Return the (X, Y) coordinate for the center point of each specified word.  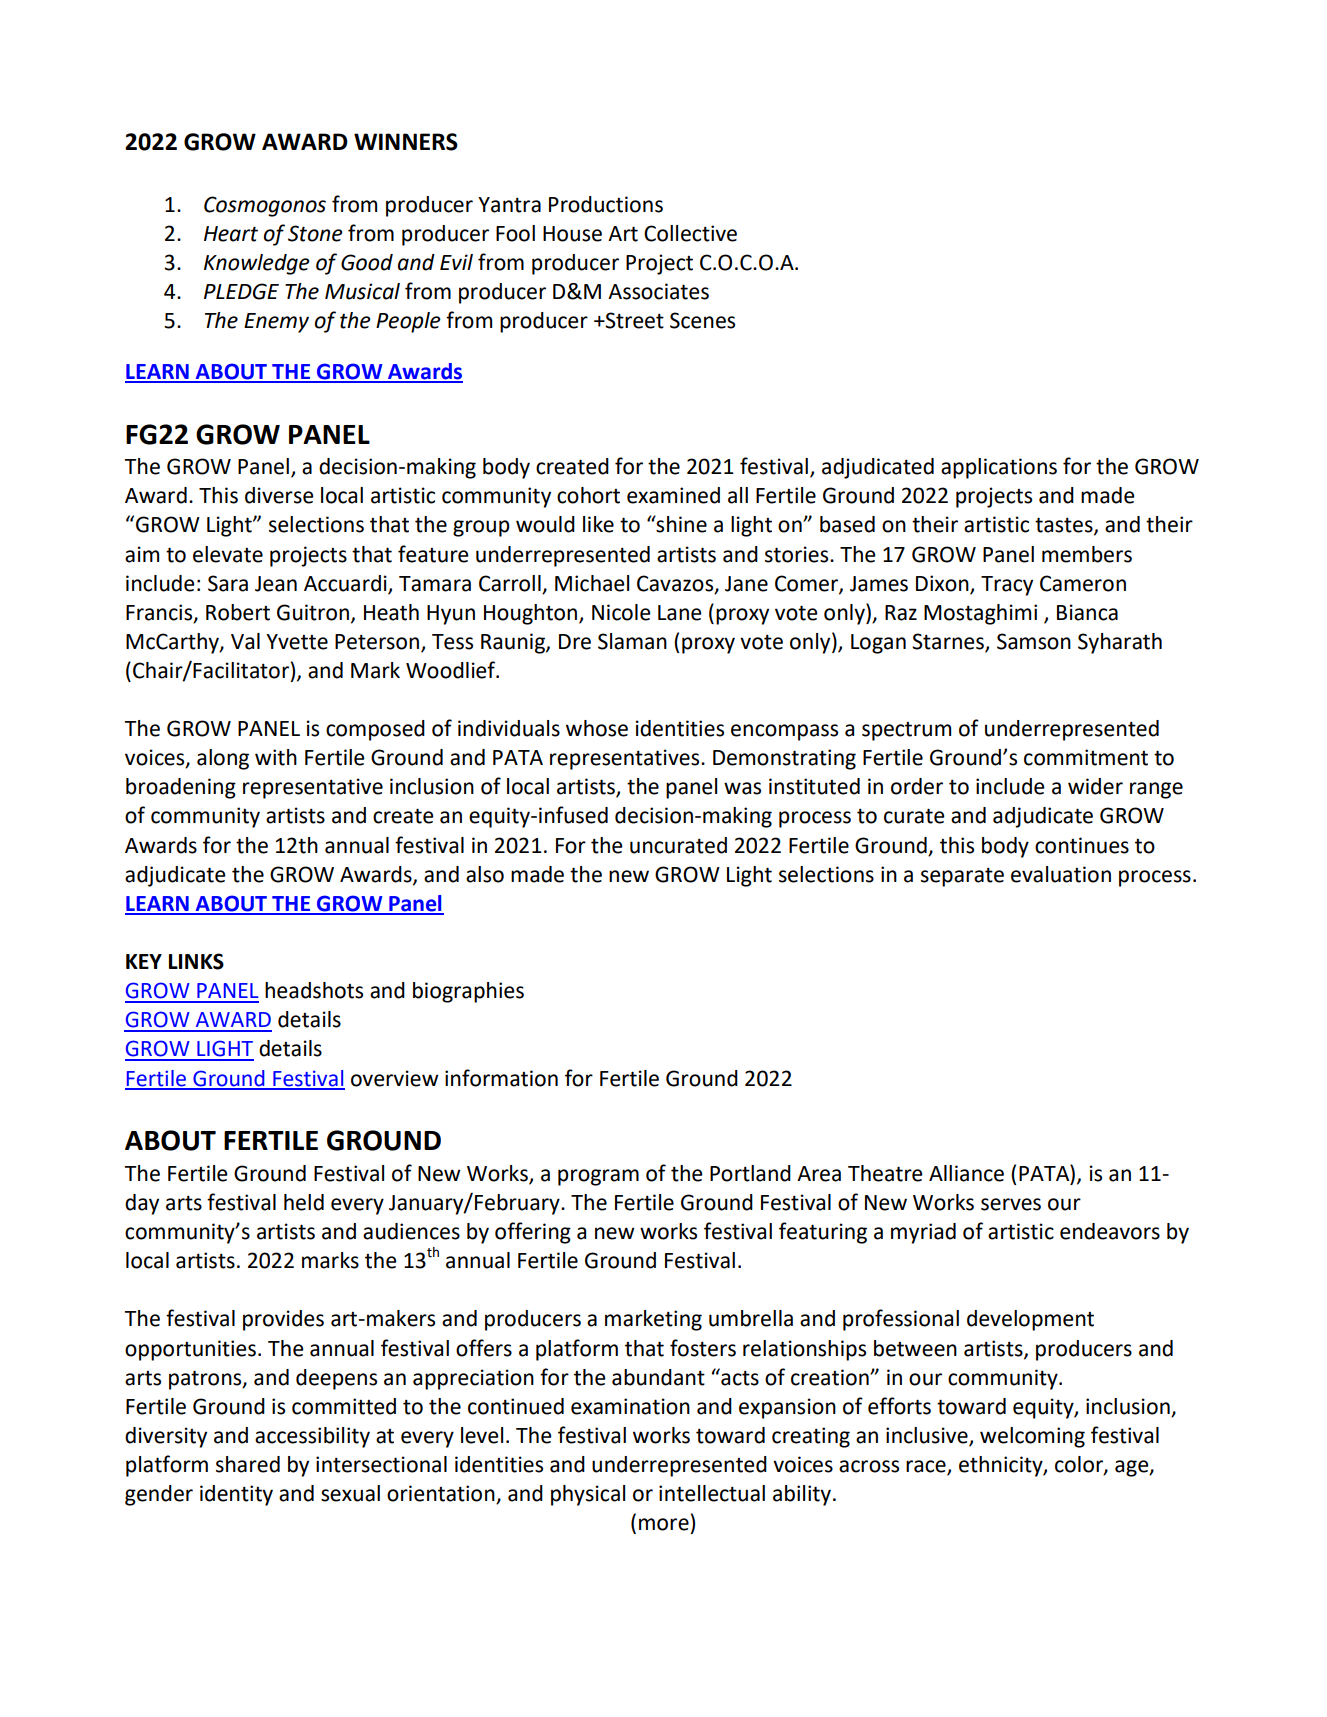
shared (248, 1464)
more (664, 1524)
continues (1082, 845)
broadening (181, 788)
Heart (231, 234)
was (742, 788)
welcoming (1032, 1437)
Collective (690, 233)
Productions (606, 204)
